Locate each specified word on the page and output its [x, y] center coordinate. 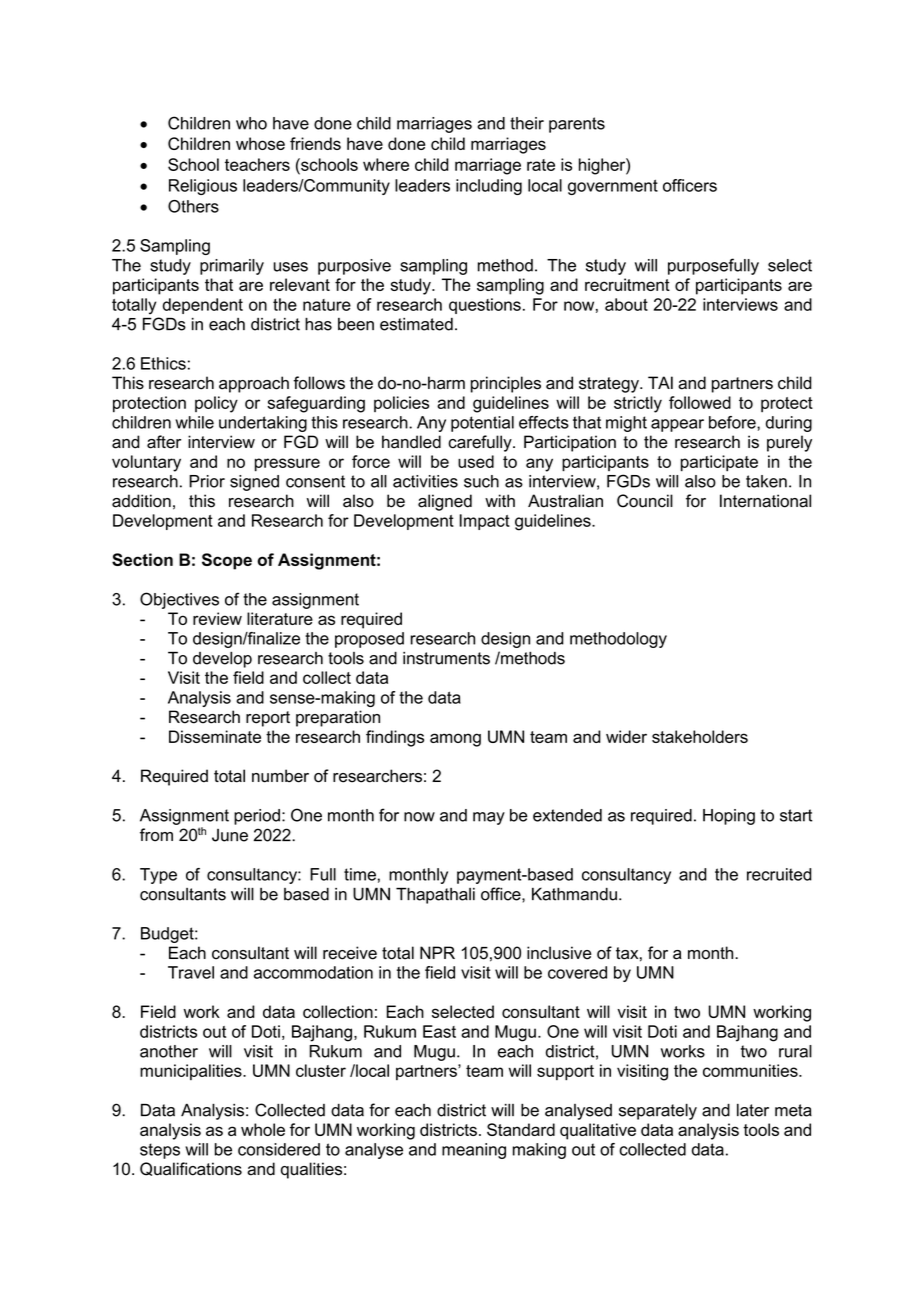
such [481, 481]
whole [263, 1129]
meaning [474, 1151]
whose [260, 143]
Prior [207, 481]
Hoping [729, 817]
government [613, 187]
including [489, 187]
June [230, 835]
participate [719, 463]
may [489, 818]
